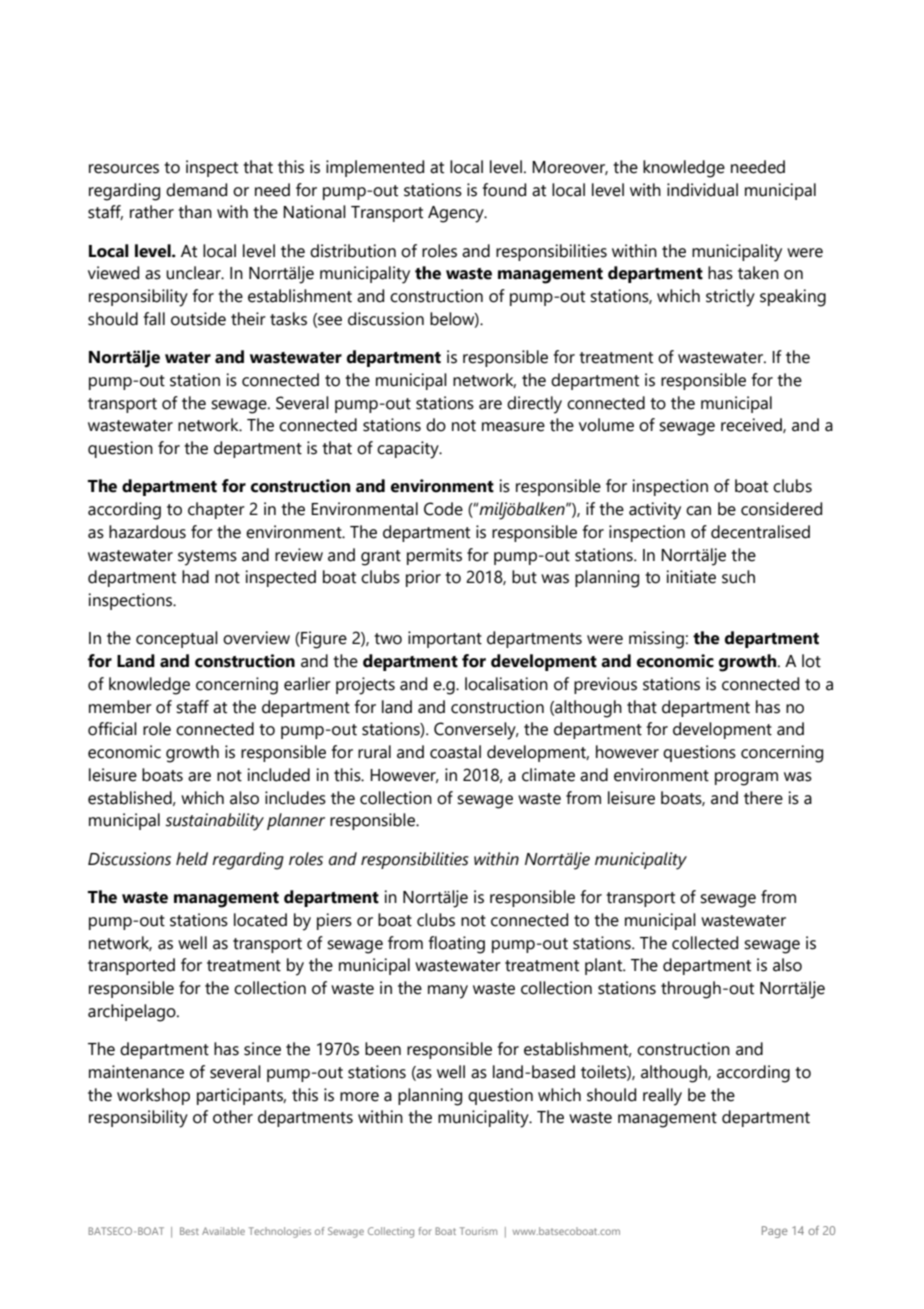 Image resolution: width=924 pixels, height=1309 pixels. What do you see at coordinates (195, 577) in the screenshot?
I see `had` at bounding box center [195, 577].
